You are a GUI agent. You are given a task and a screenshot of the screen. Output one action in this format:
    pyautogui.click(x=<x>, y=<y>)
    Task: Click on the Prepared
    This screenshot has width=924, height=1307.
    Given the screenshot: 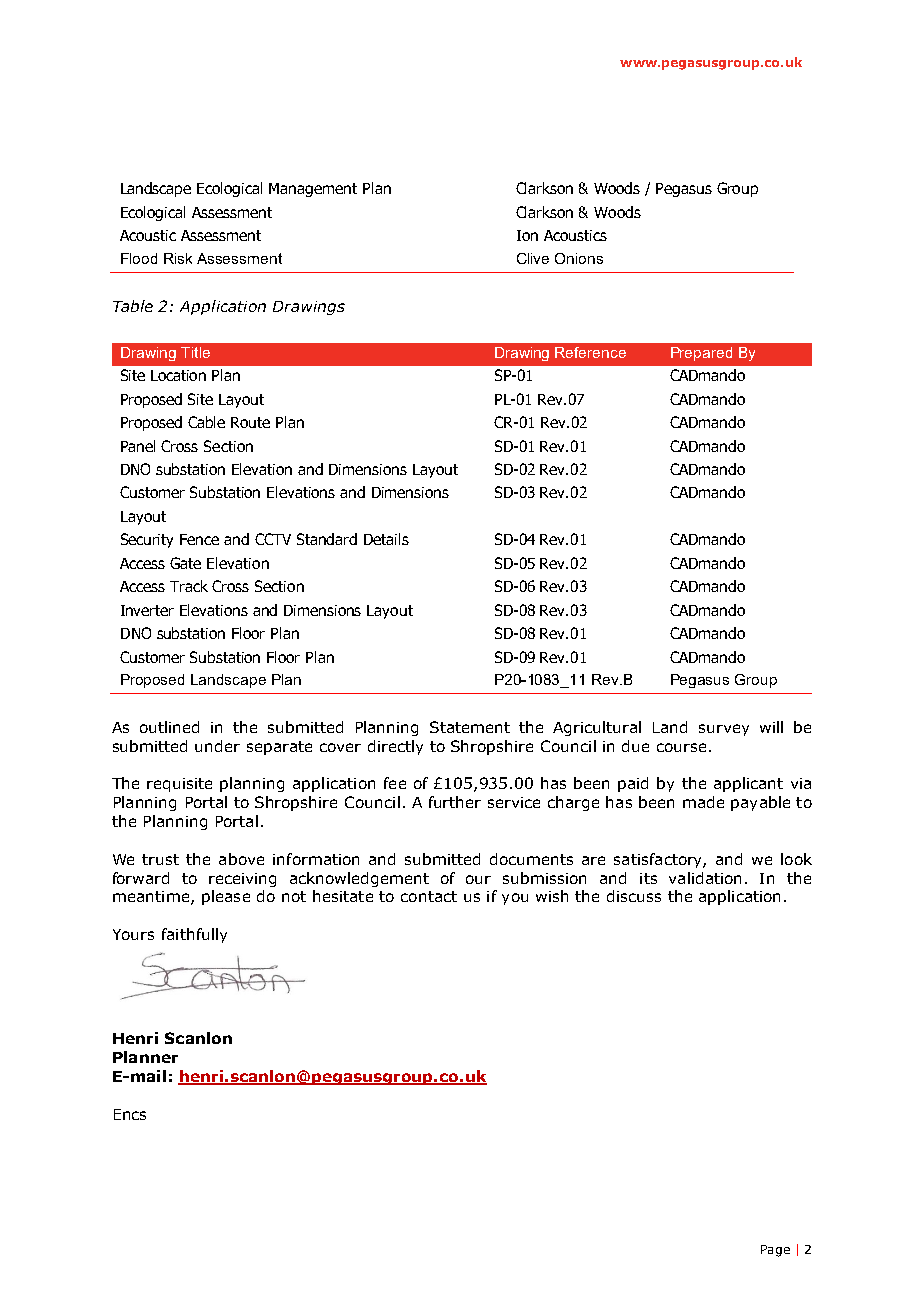 What is the action you would take?
    pyautogui.click(x=701, y=354)
